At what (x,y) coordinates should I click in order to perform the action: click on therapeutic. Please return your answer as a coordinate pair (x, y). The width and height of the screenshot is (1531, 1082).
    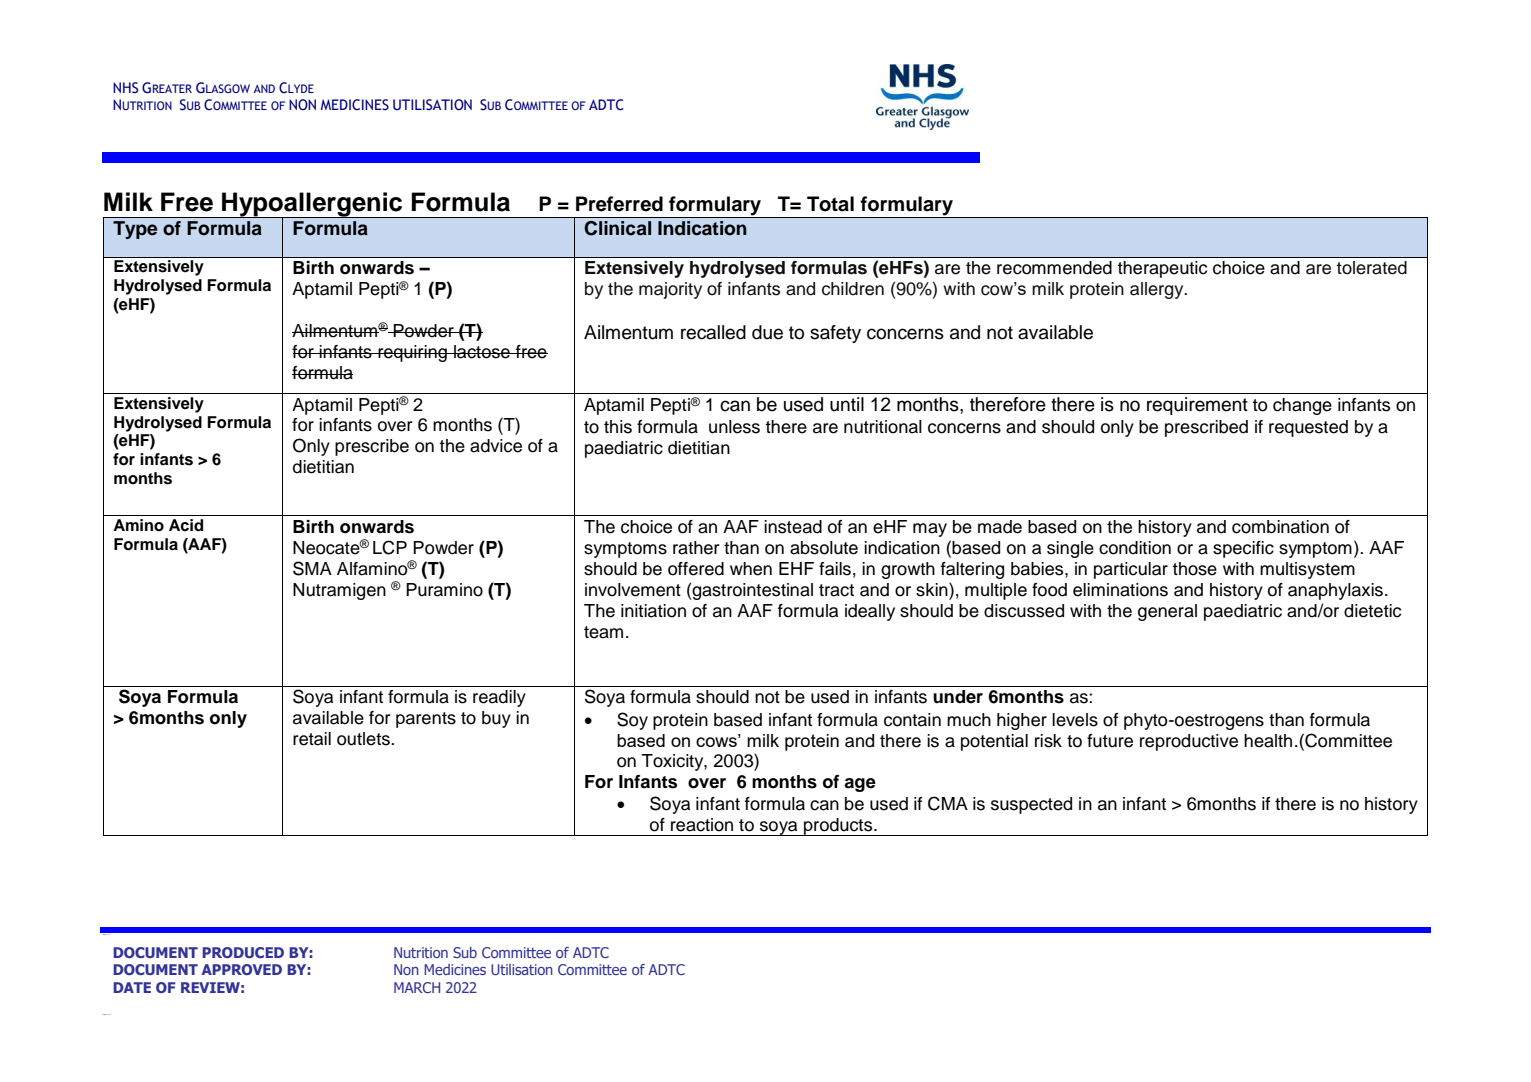
    Looking at the image, I should click on (1162, 269).
